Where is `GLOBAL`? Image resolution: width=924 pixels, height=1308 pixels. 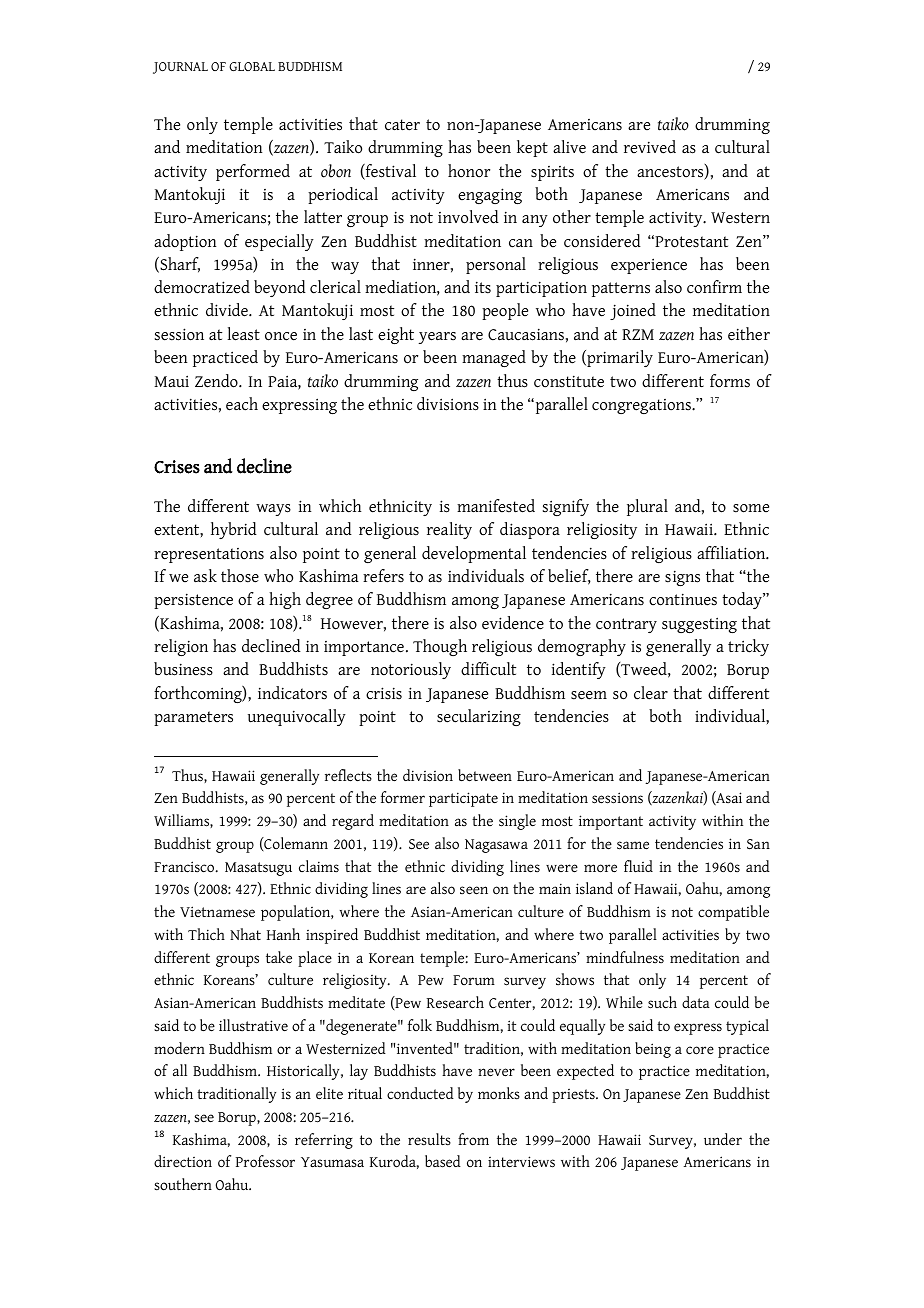
GLOBAL is located at coordinates (252, 66).
